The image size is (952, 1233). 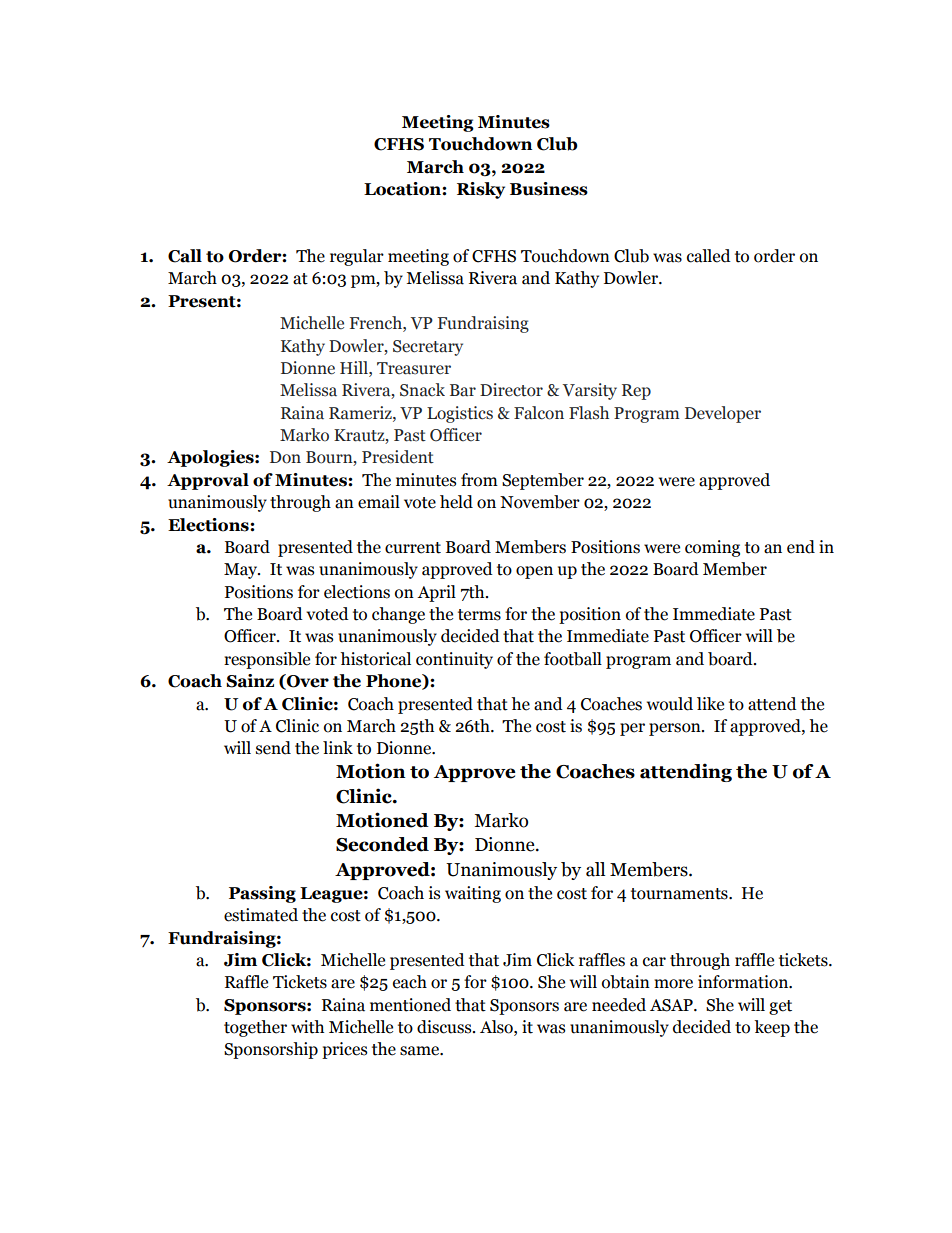 What do you see at coordinates (481, 190) in the image?
I see `Risky` at bounding box center [481, 190].
